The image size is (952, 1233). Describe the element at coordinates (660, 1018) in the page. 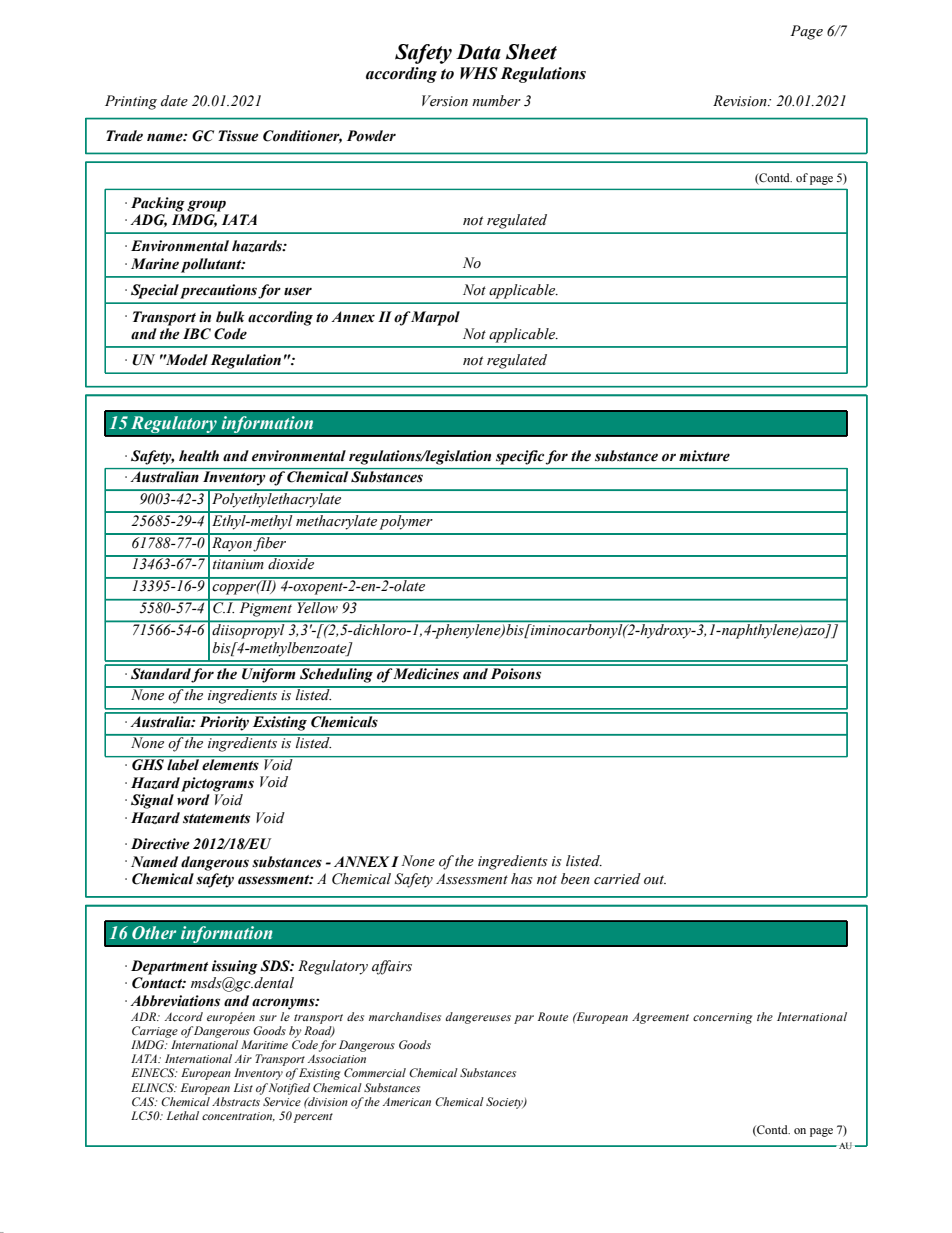

I see `Agreement` at that location.
